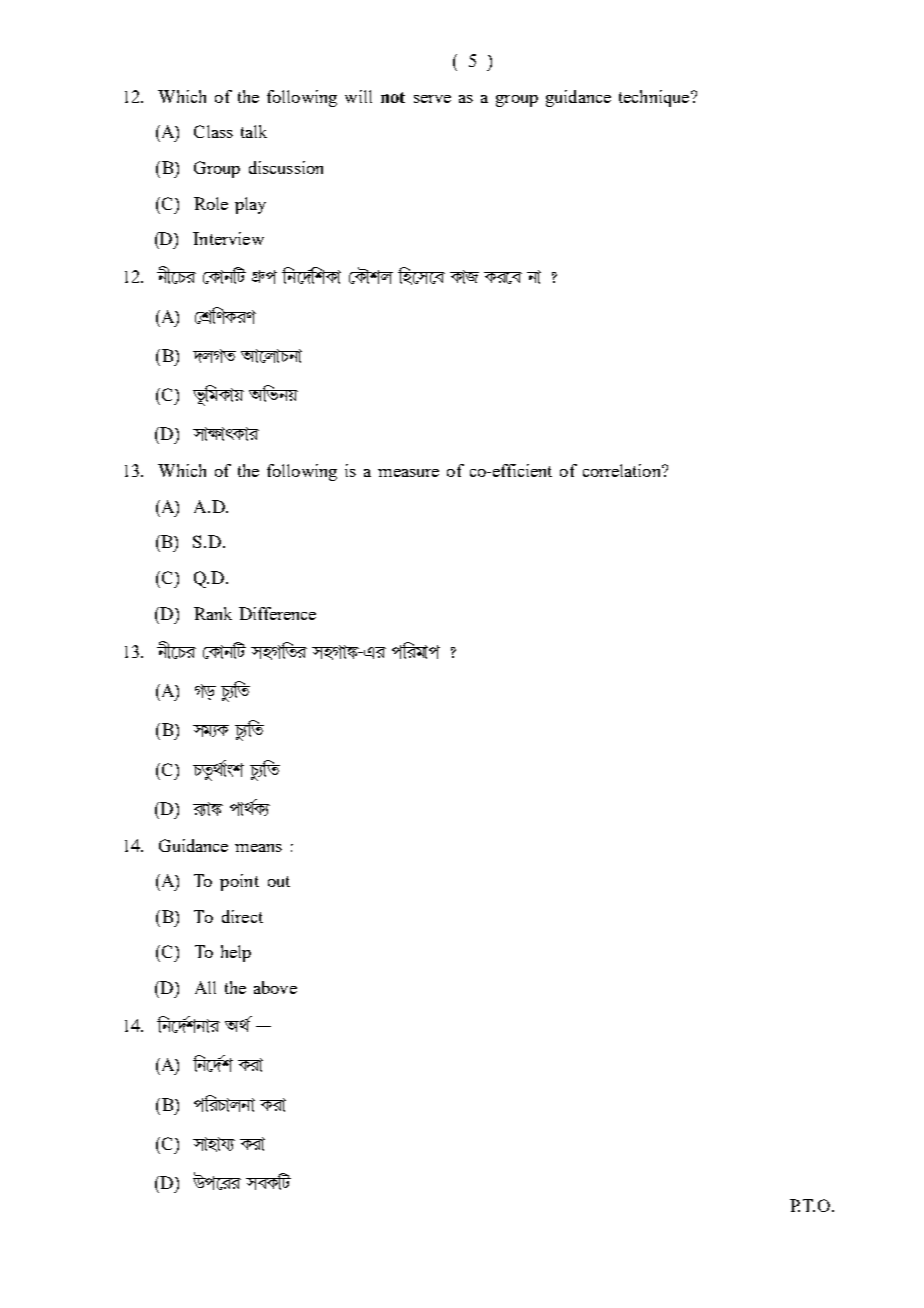  What do you see at coordinates (432, 99) in the screenshot?
I see `serve` at bounding box center [432, 99].
